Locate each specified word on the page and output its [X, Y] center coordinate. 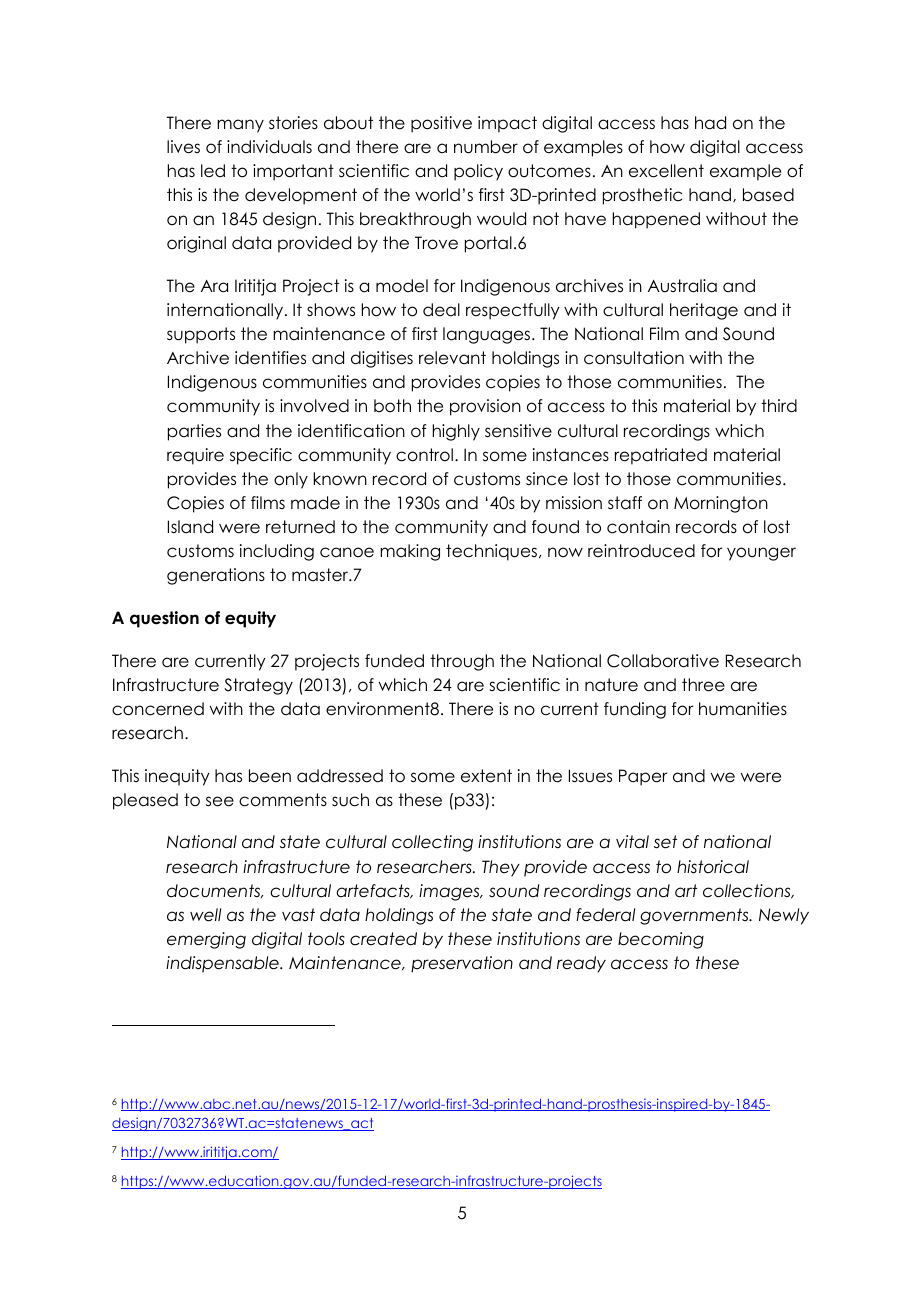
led [213, 171]
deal [441, 310]
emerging [206, 940]
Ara [214, 286]
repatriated [661, 456]
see [220, 801]
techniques [491, 552]
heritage [704, 311]
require [195, 456]
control [424, 455]
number [486, 147]
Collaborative [663, 661]
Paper [643, 777]
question [164, 619]
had [710, 123]
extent [486, 776]
